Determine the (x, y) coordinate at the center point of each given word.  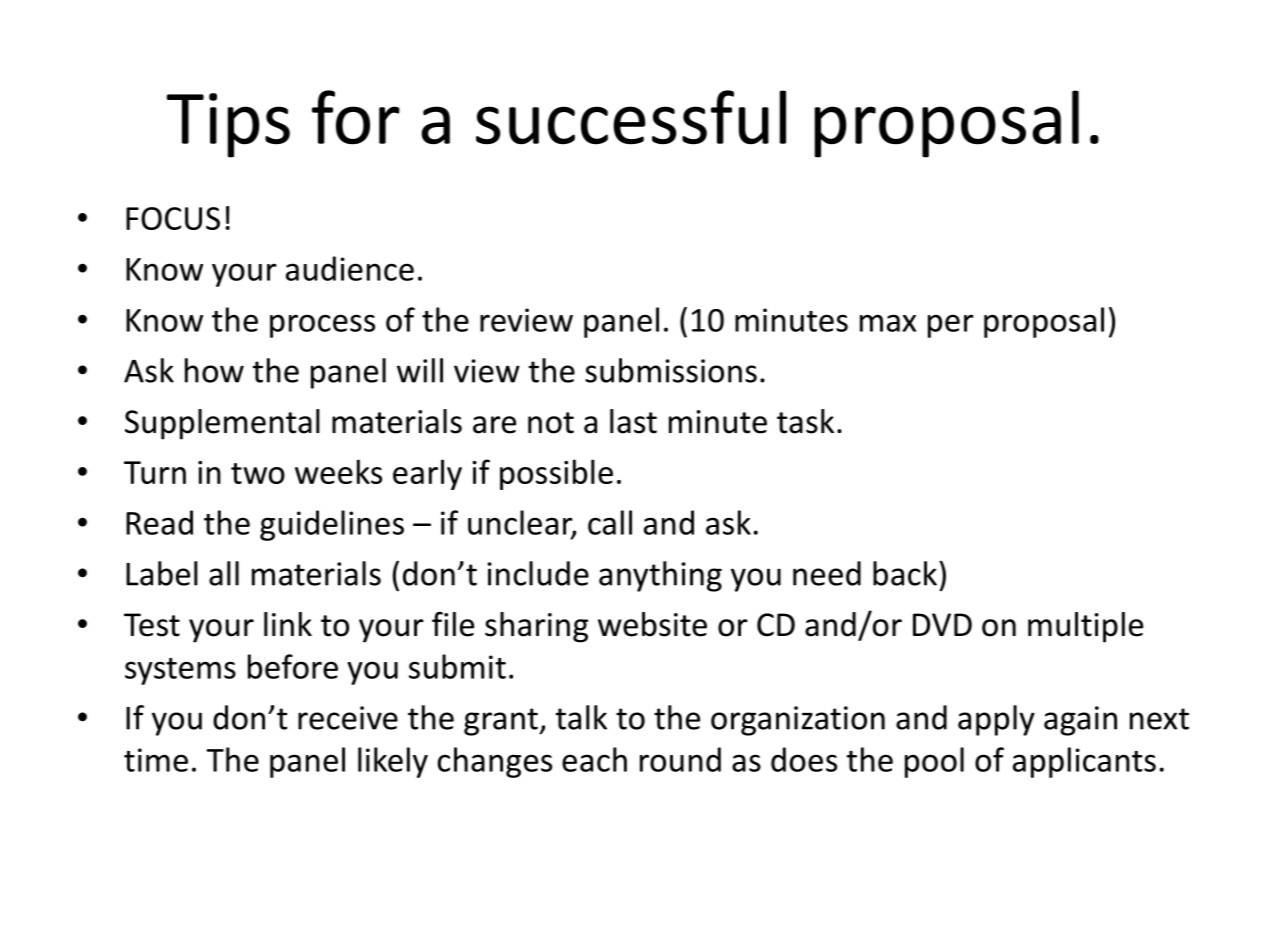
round (680, 759)
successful (631, 117)
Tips (228, 125)
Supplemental (222, 424)
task (805, 421)
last (633, 421)
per (951, 326)
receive (348, 718)
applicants (1084, 762)
